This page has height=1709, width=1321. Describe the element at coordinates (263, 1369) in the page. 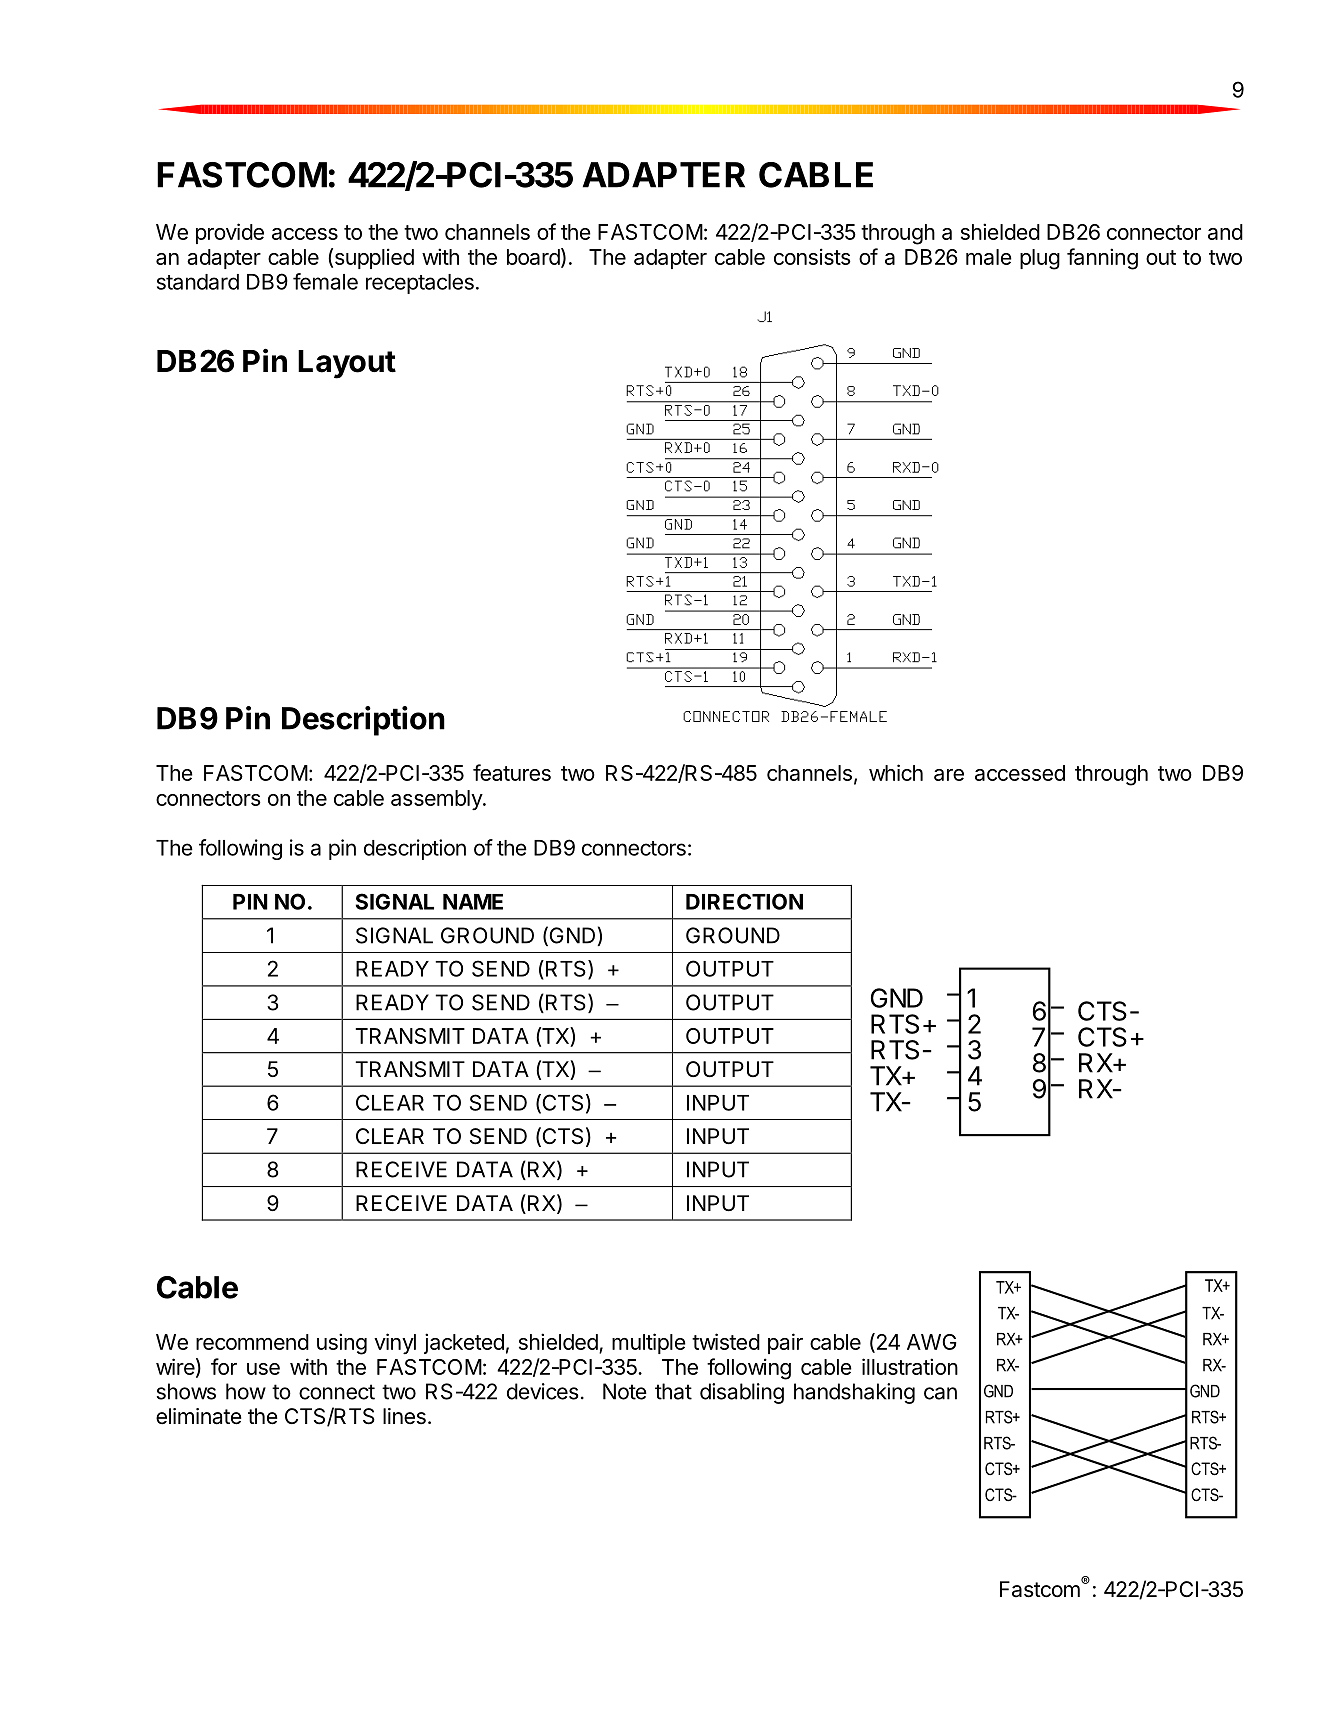

I see `use` at that location.
